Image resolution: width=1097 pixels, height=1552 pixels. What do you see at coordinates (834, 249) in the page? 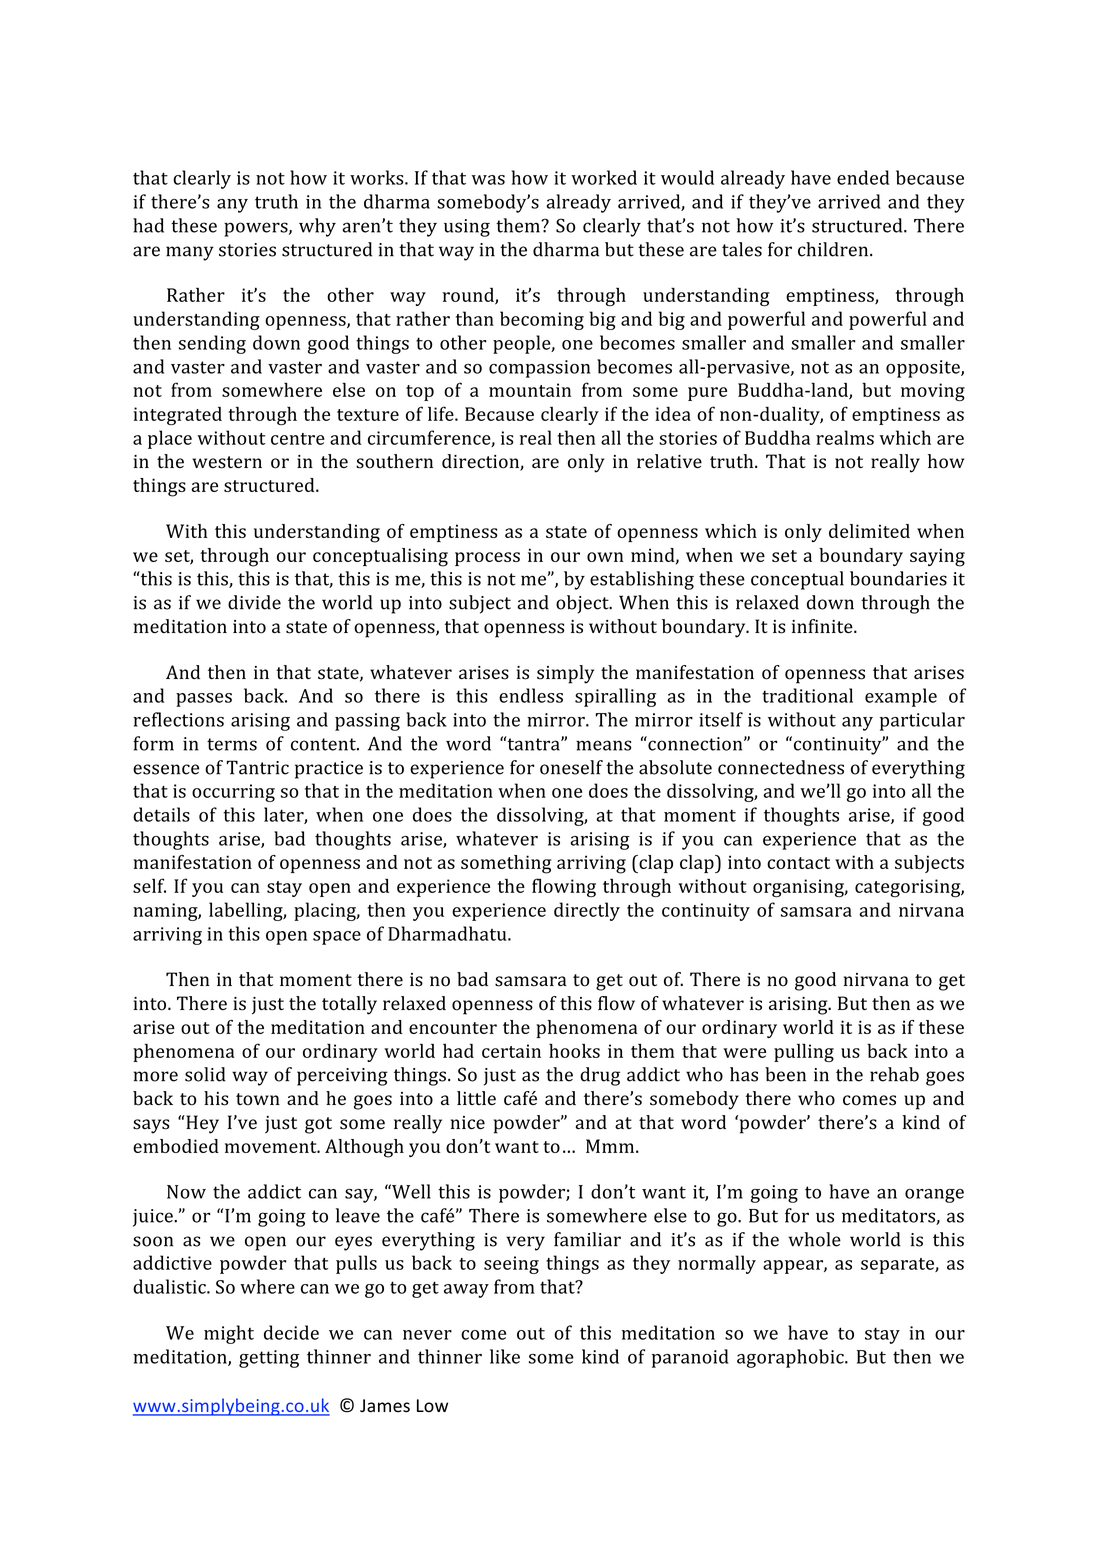
I see `children` at bounding box center [834, 249].
